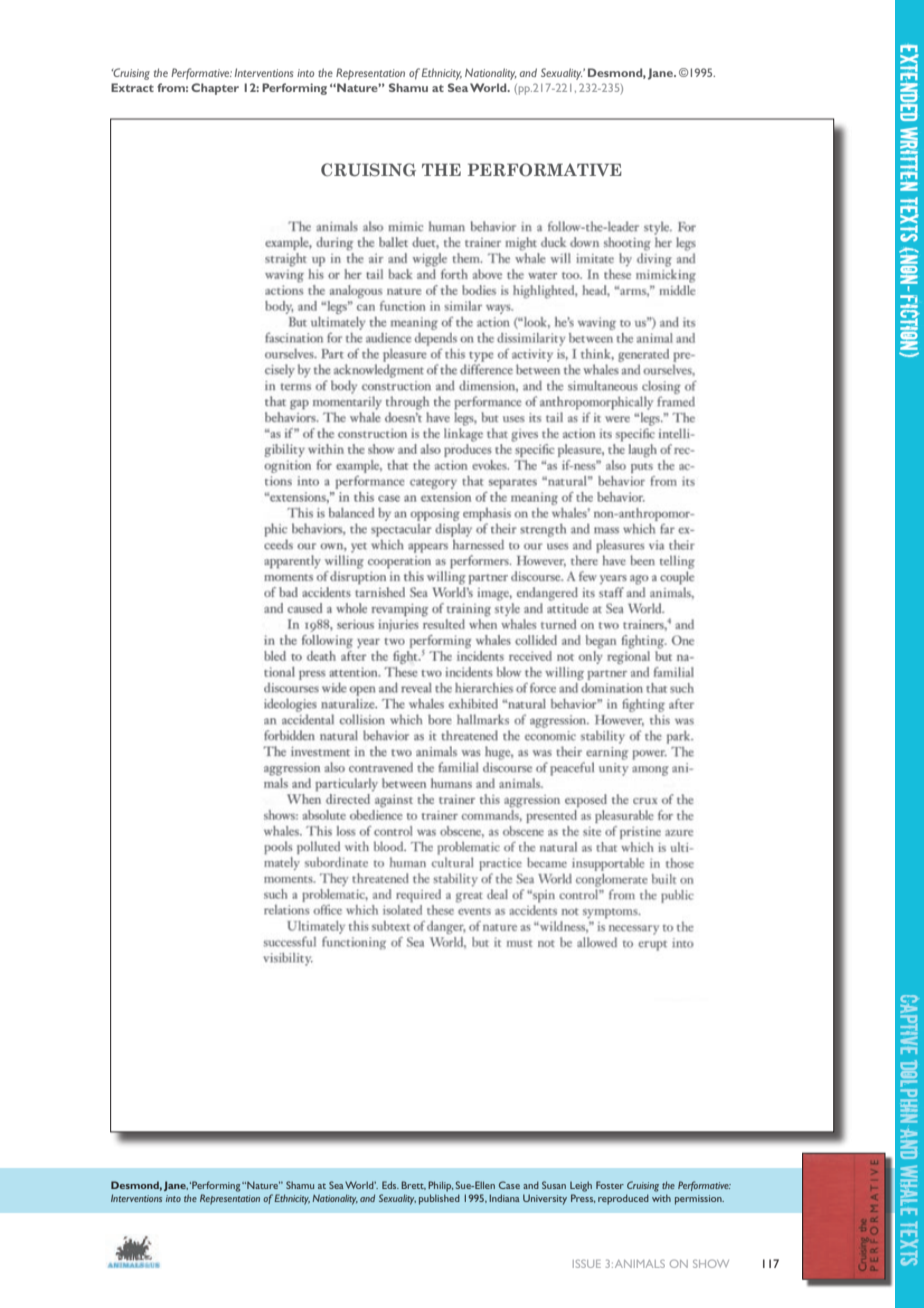 Image resolution: width=924 pixels, height=1308 pixels. I want to click on Chapter, so click(215, 89).
